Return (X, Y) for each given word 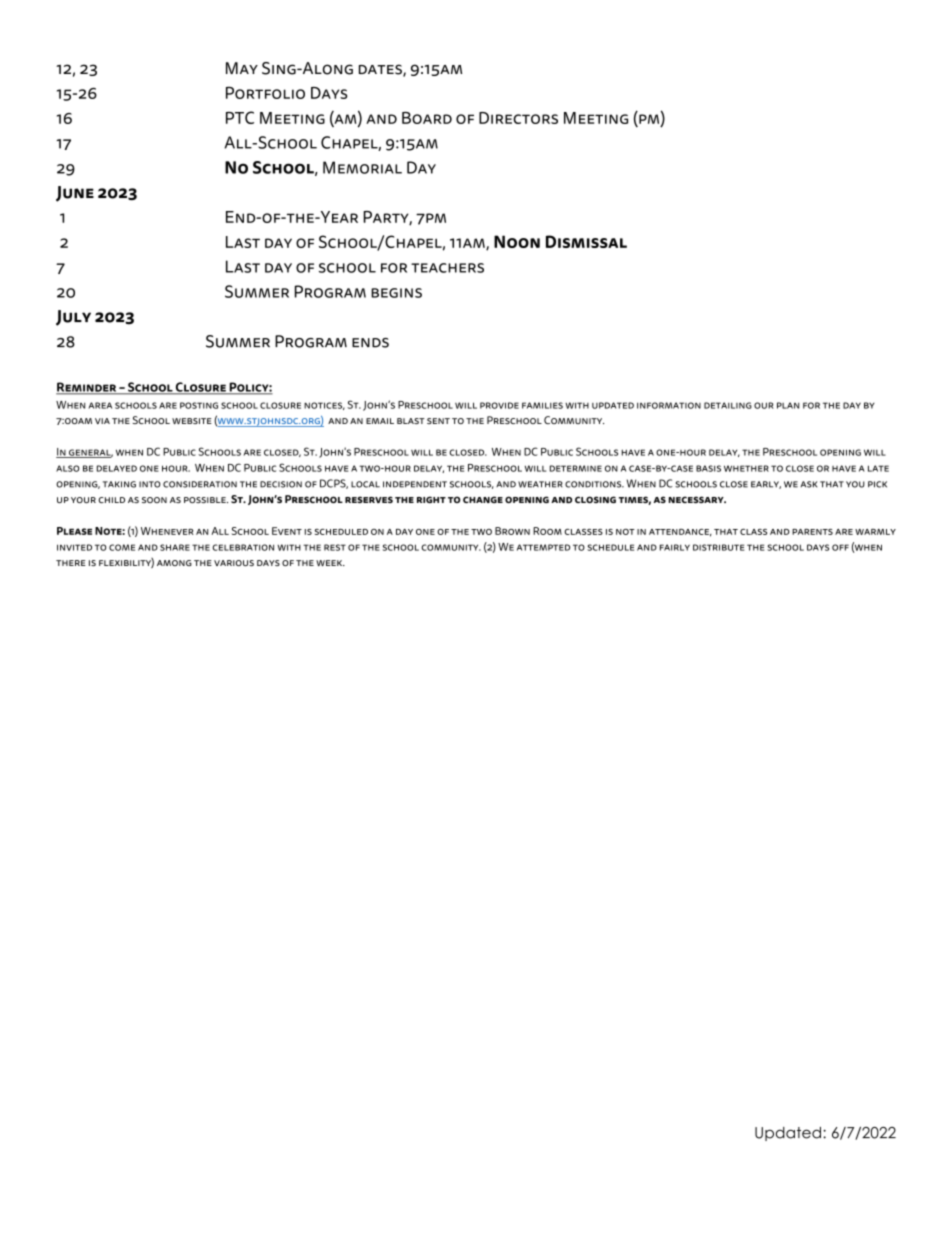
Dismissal (586, 241)
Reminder (87, 388)
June (75, 194)
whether (746, 468)
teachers (447, 268)
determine (576, 468)
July (73, 318)
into (150, 484)
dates (381, 70)
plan (788, 405)
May (242, 68)
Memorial (362, 167)
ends (370, 343)
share (175, 547)
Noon (517, 241)
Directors (518, 118)
